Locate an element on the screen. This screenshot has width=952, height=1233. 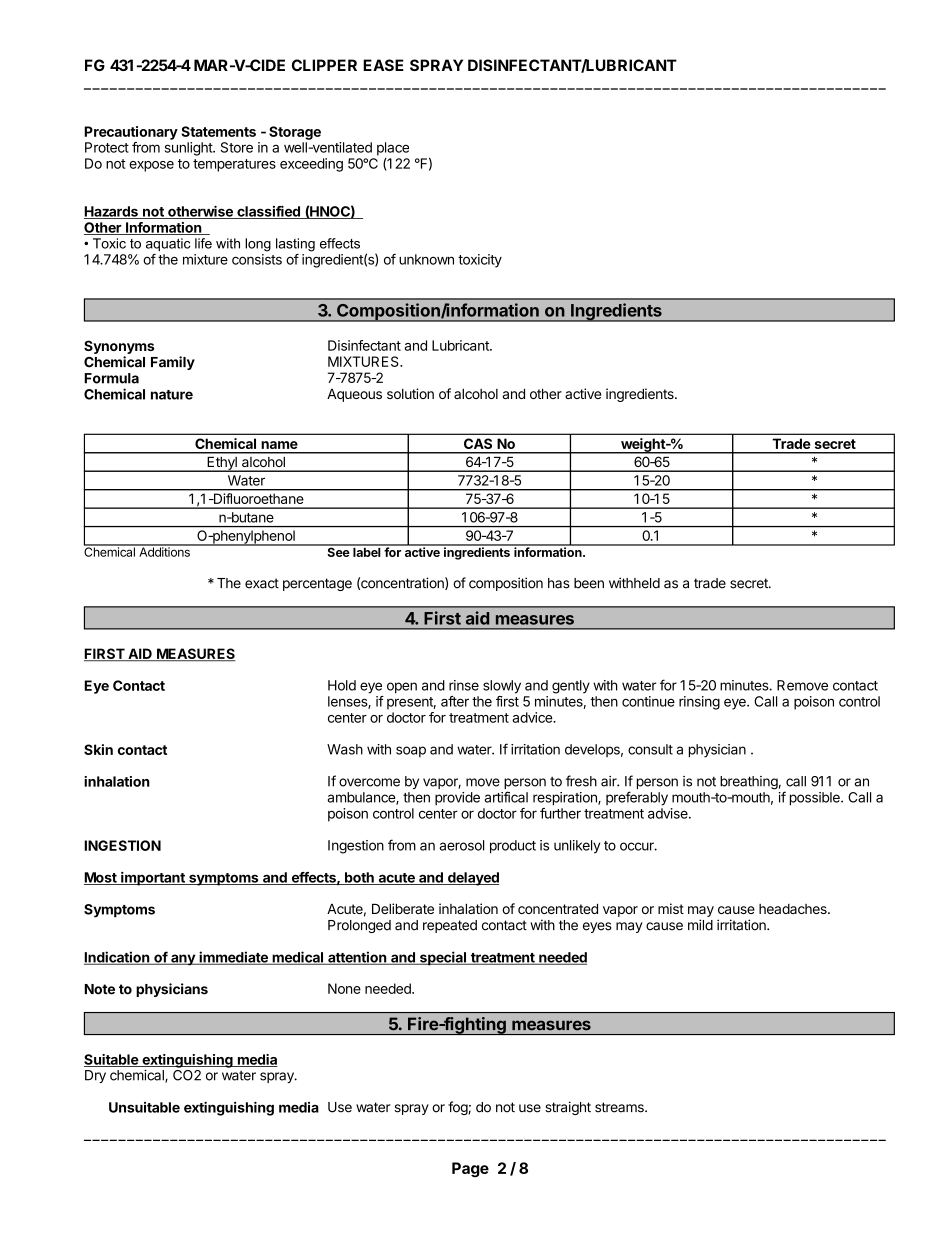
Skin is located at coordinates (98, 749).
